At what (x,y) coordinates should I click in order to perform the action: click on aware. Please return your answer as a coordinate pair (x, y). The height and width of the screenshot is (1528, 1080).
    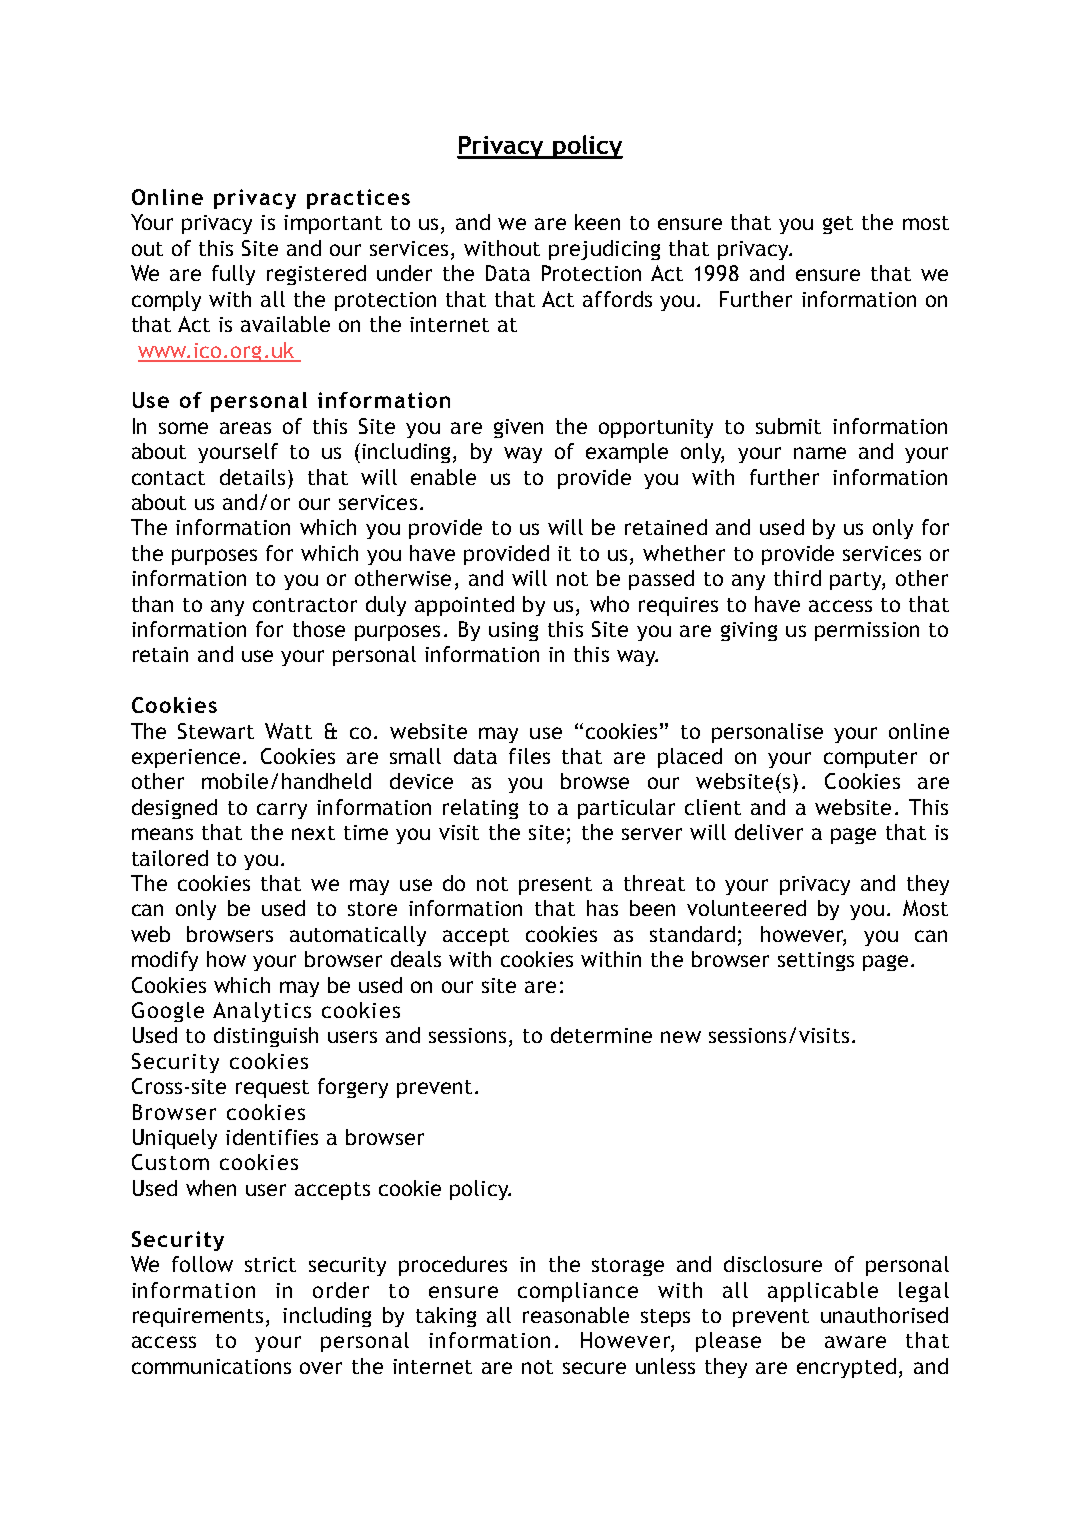
    Looking at the image, I should click on (855, 1342).
